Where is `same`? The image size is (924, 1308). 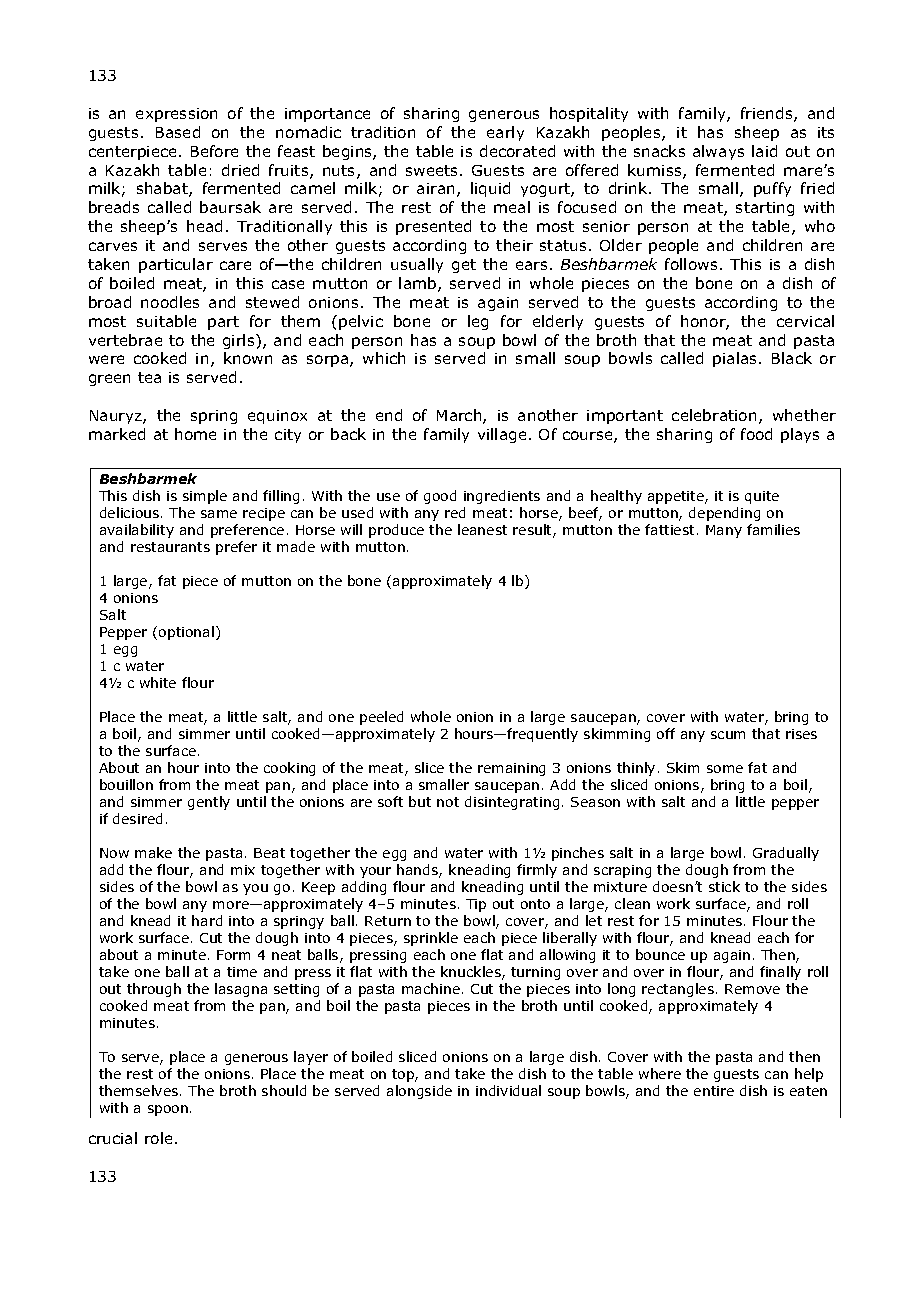 same is located at coordinates (219, 514).
